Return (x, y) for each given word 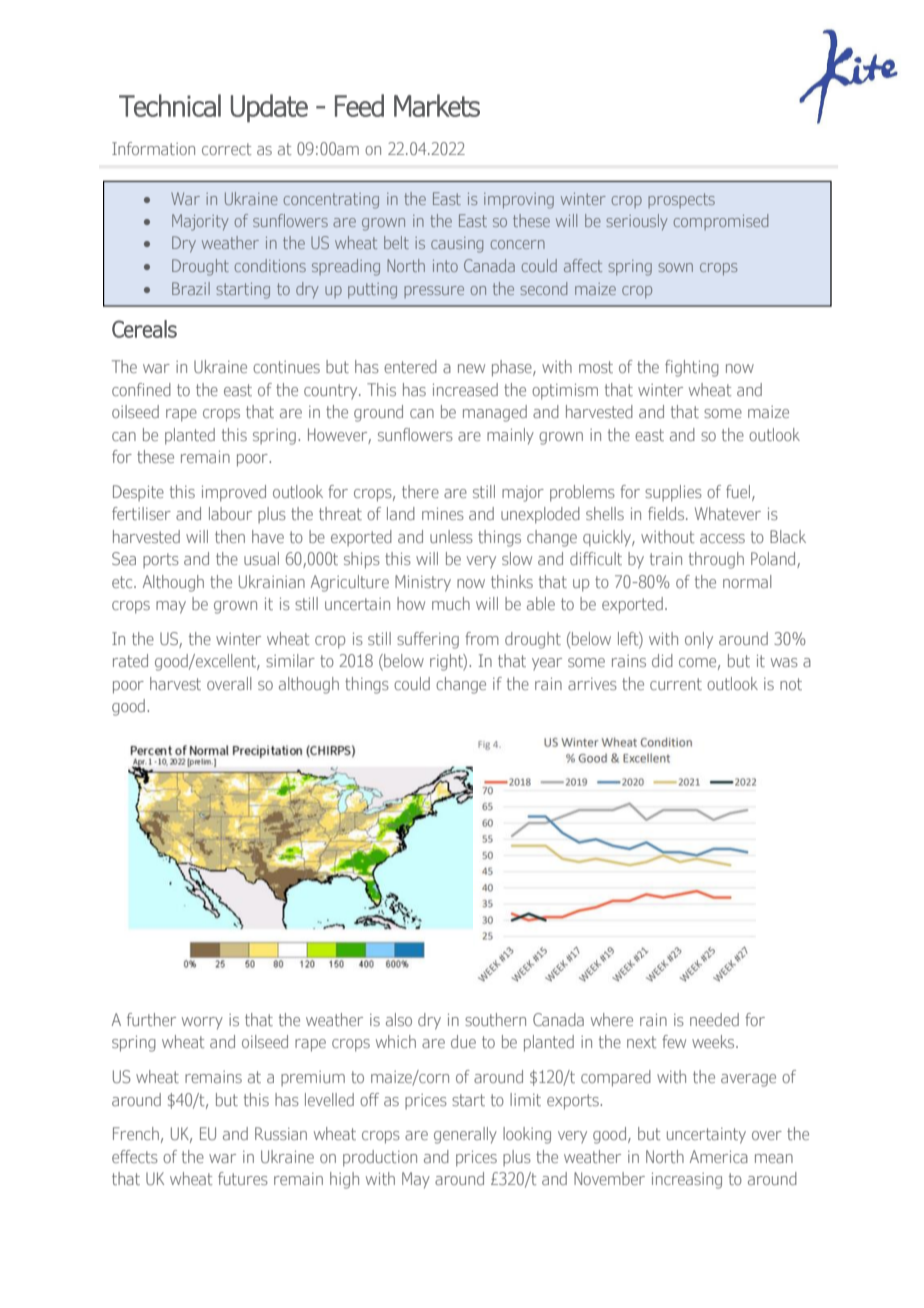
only (699, 640)
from (482, 638)
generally (465, 1135)
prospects (681, 200)
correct (226, 149)
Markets (437, 105)
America (719, 1156)
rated (130, 660)
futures (243, 1178)
